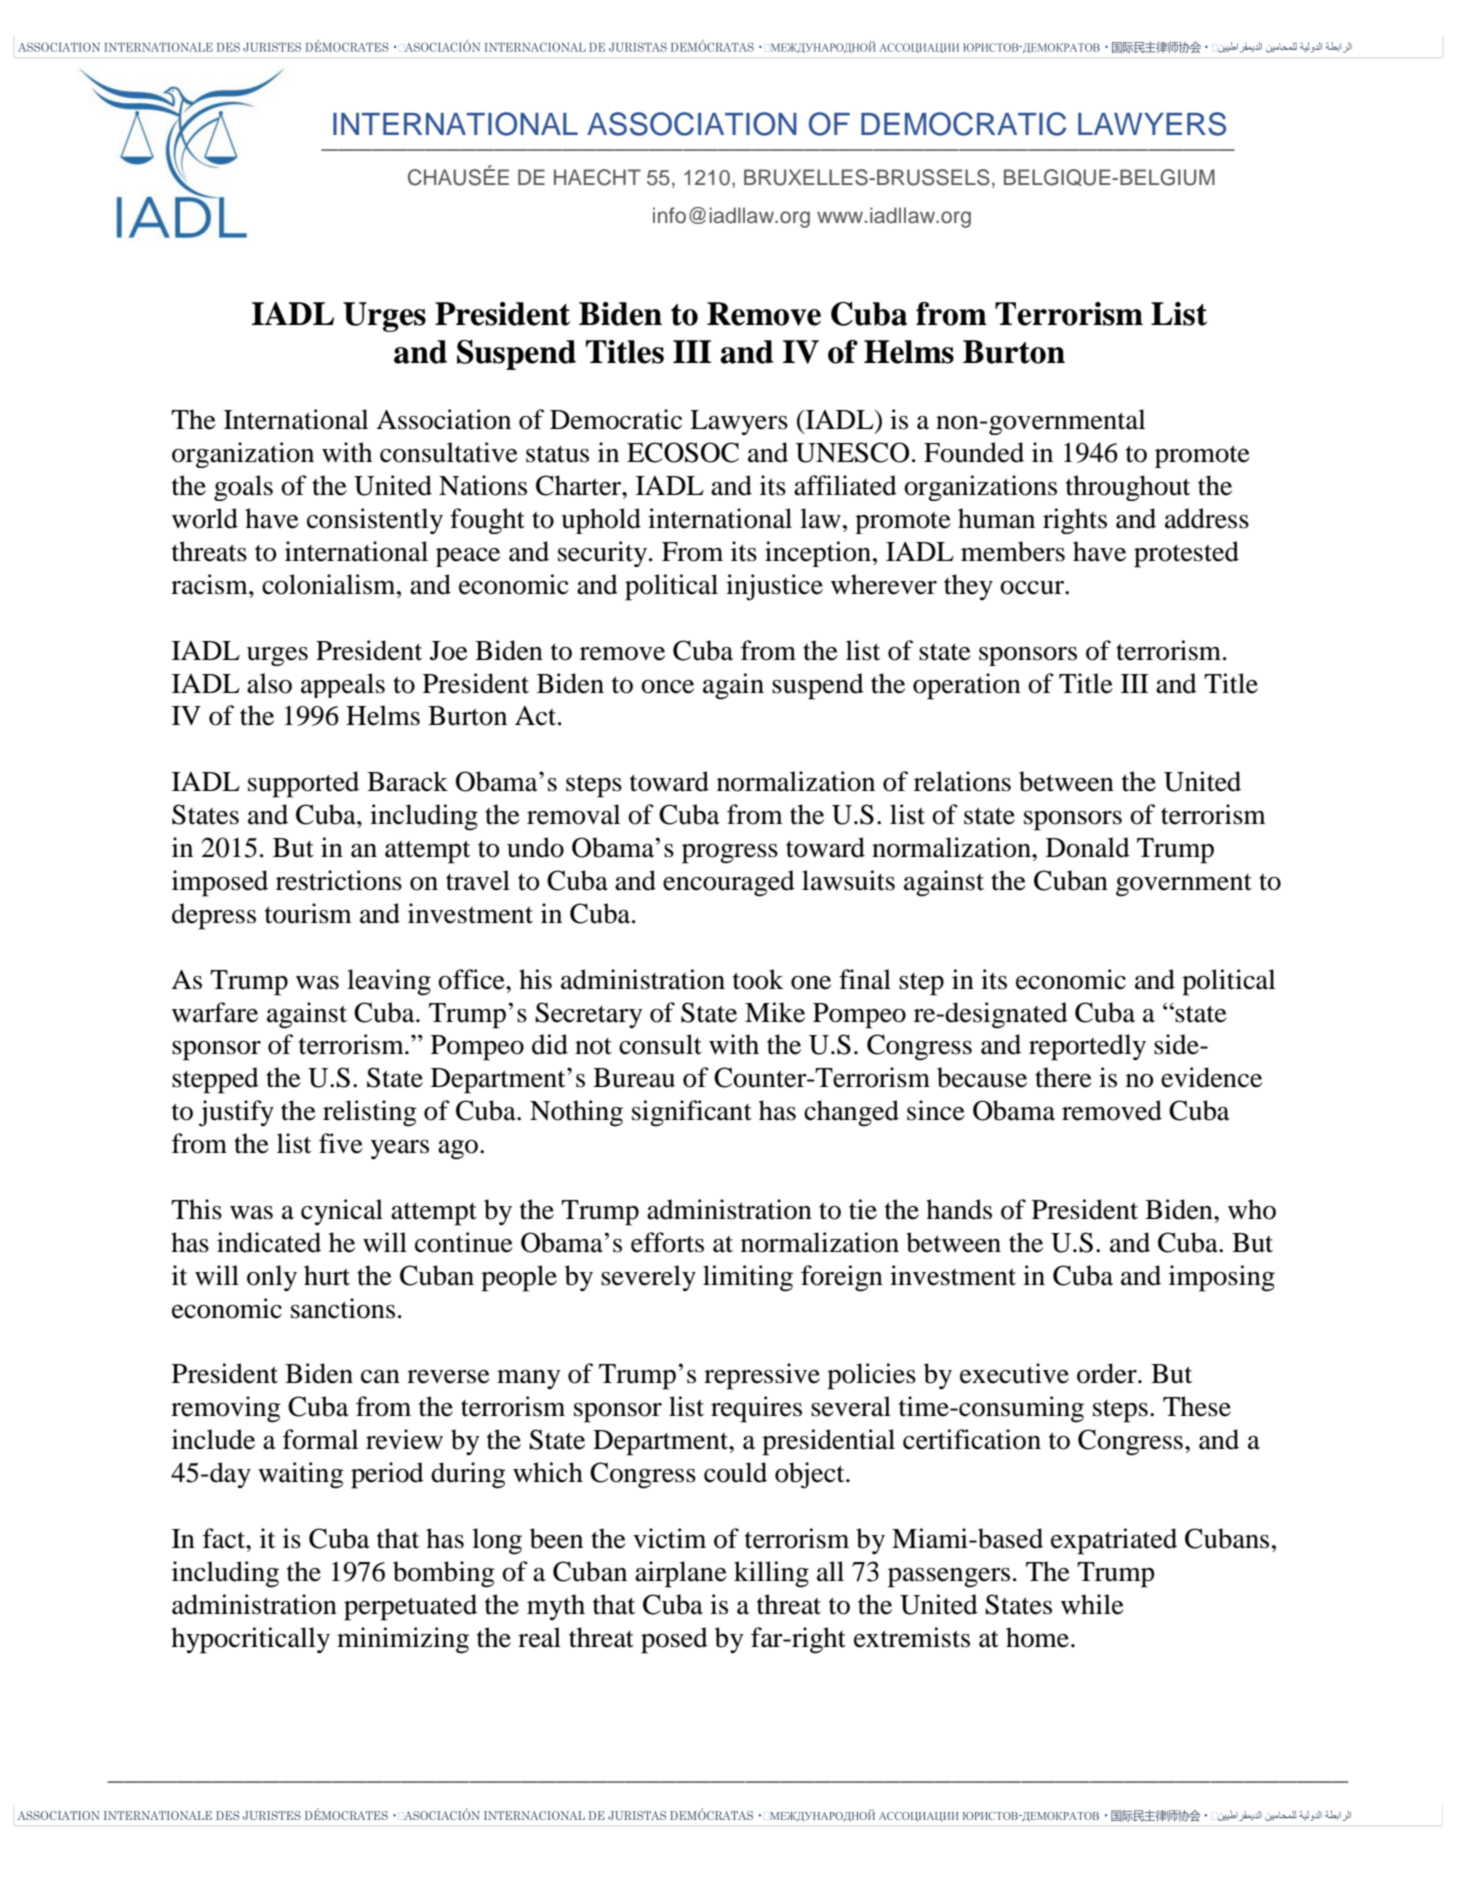  I want to click on throughout, so click(1128, 488).
